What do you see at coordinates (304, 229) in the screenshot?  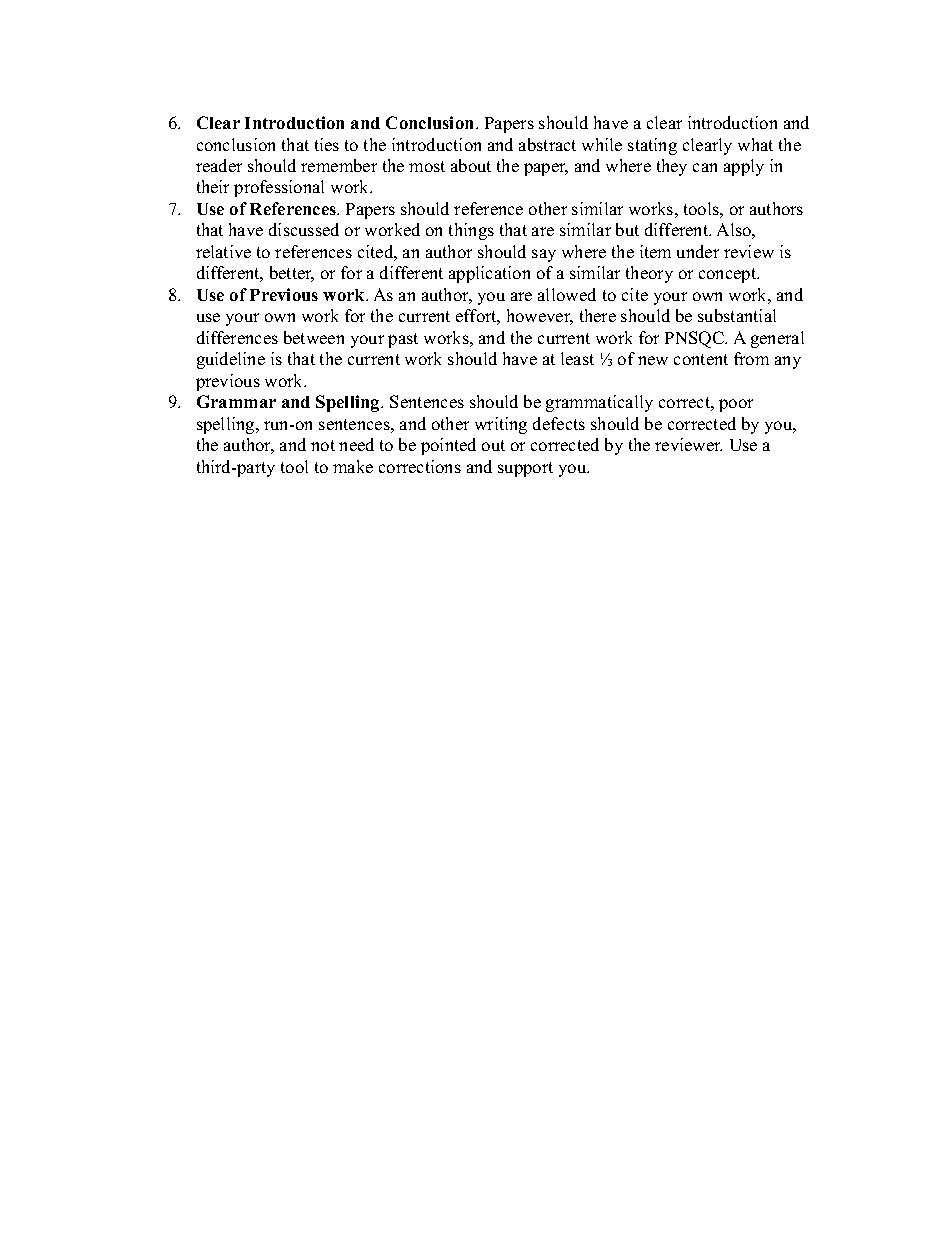 I see `discussed` at bounding box center [304, 229].
